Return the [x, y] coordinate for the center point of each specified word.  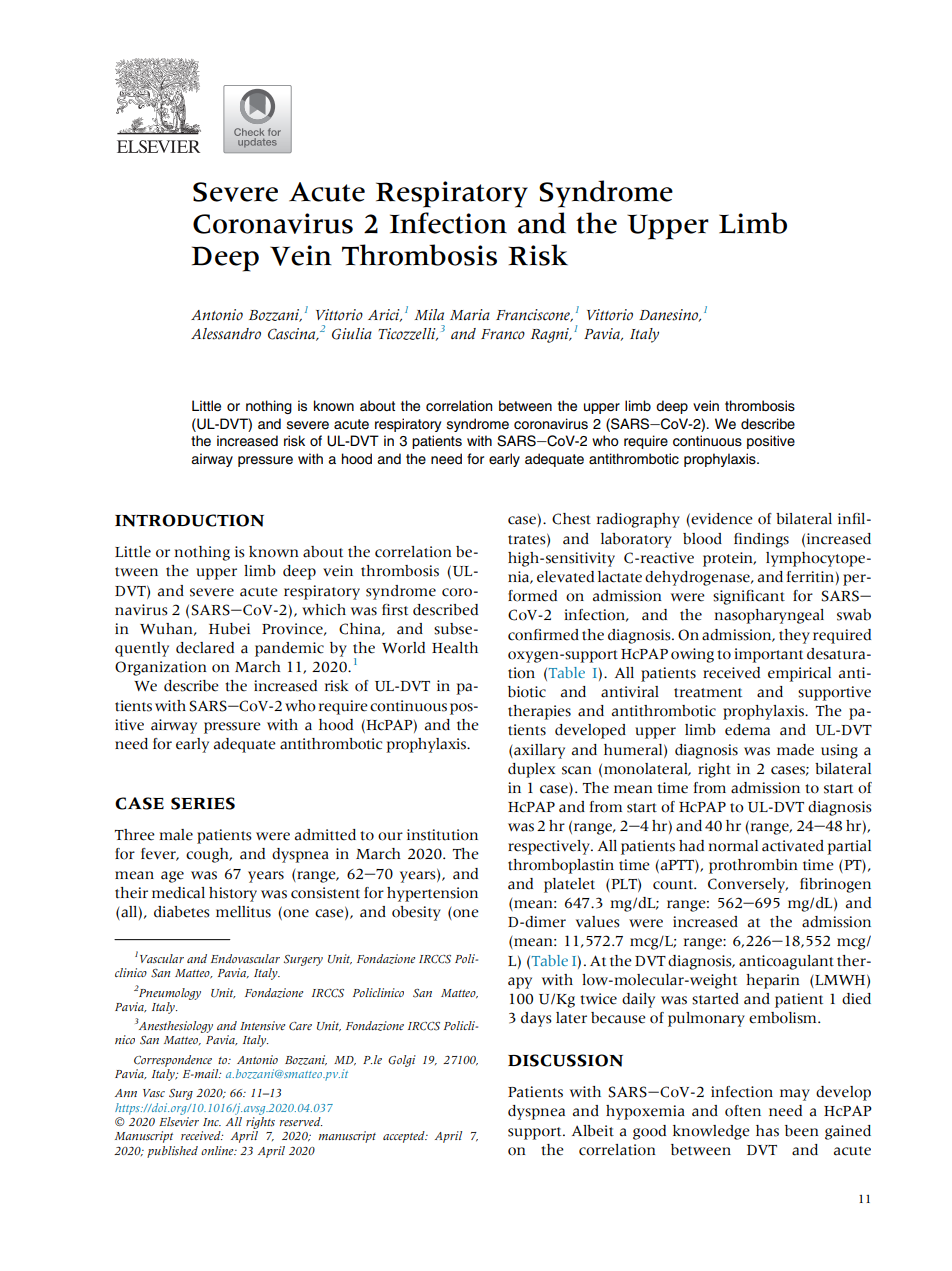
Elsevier [179, 1122]
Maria [470, 314]
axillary [538, 751]
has [767, 1131]
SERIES [203, 803]
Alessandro [226, 334]
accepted [405, 1137]
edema [747, 730]
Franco [503, 334]
